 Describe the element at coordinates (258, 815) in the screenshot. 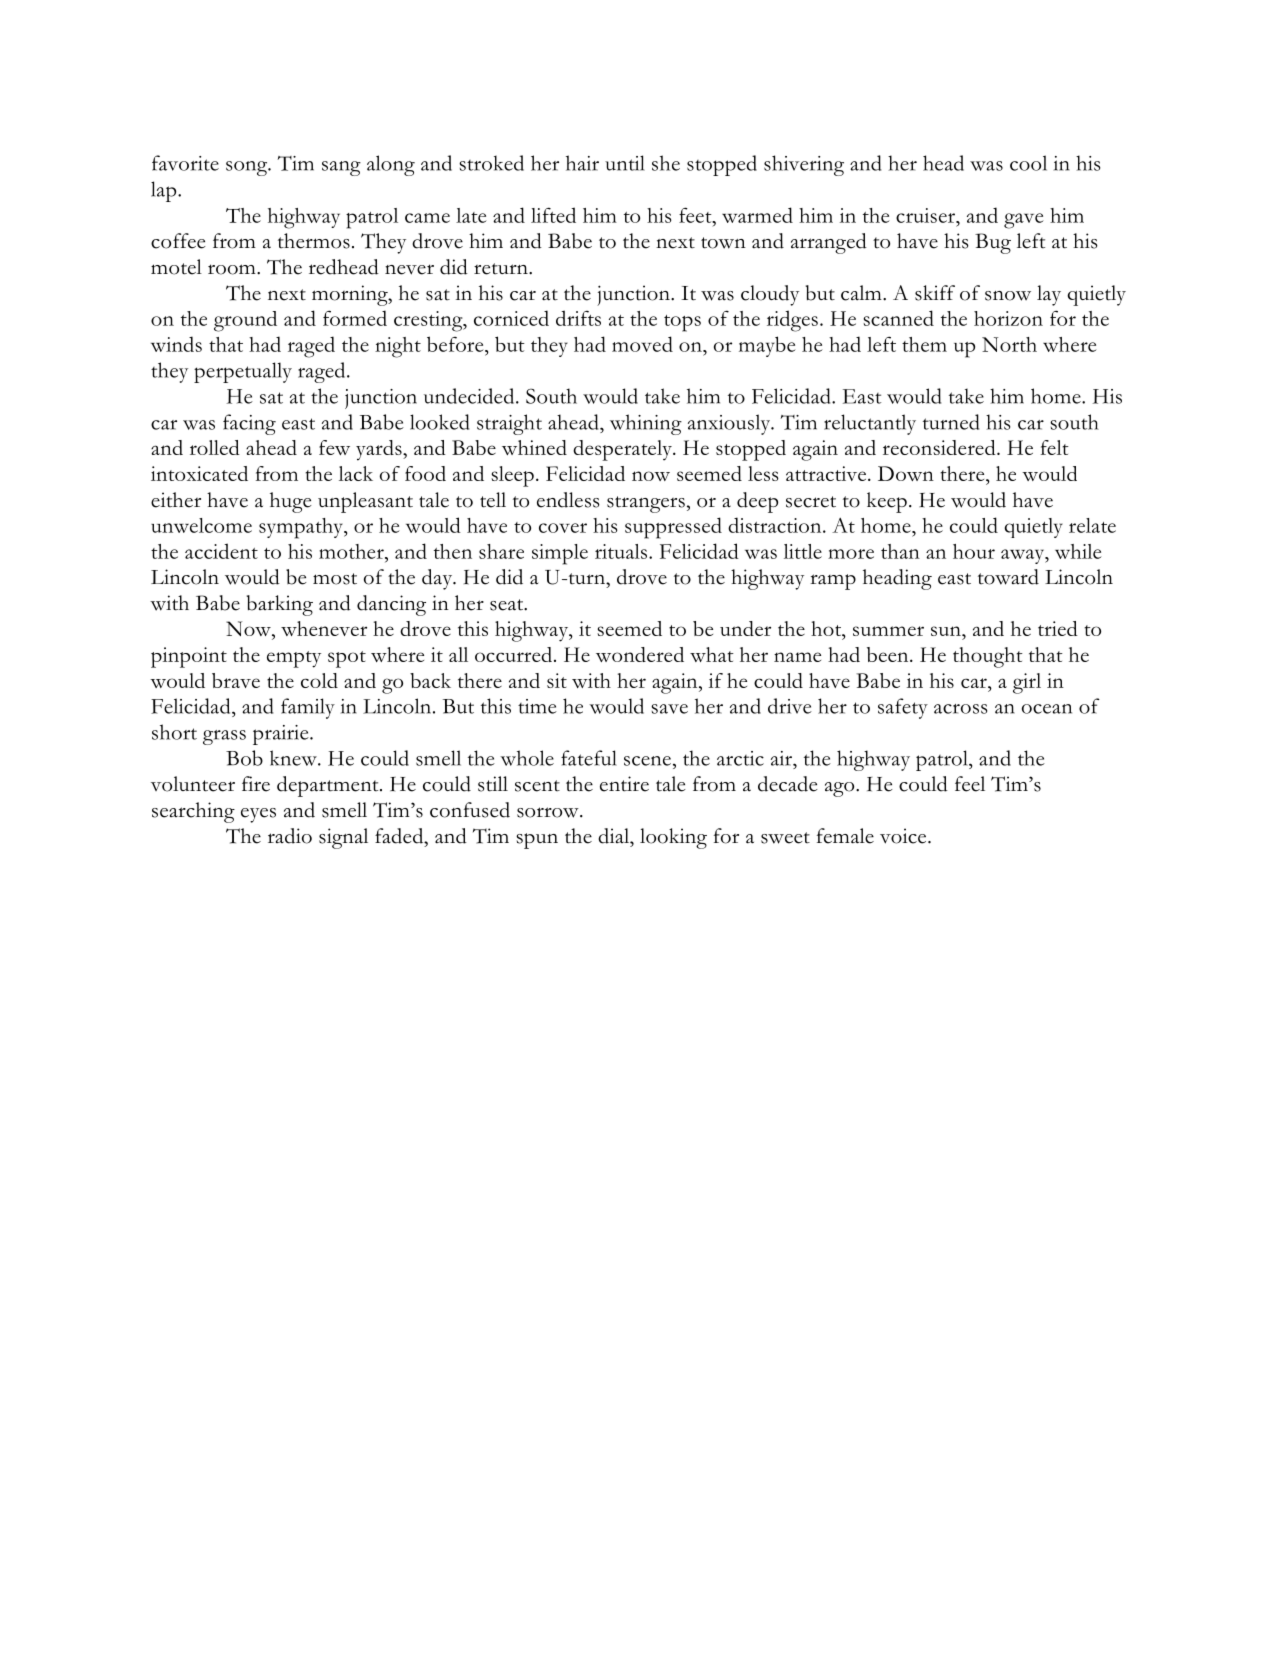

I see `eyes` at that location.
